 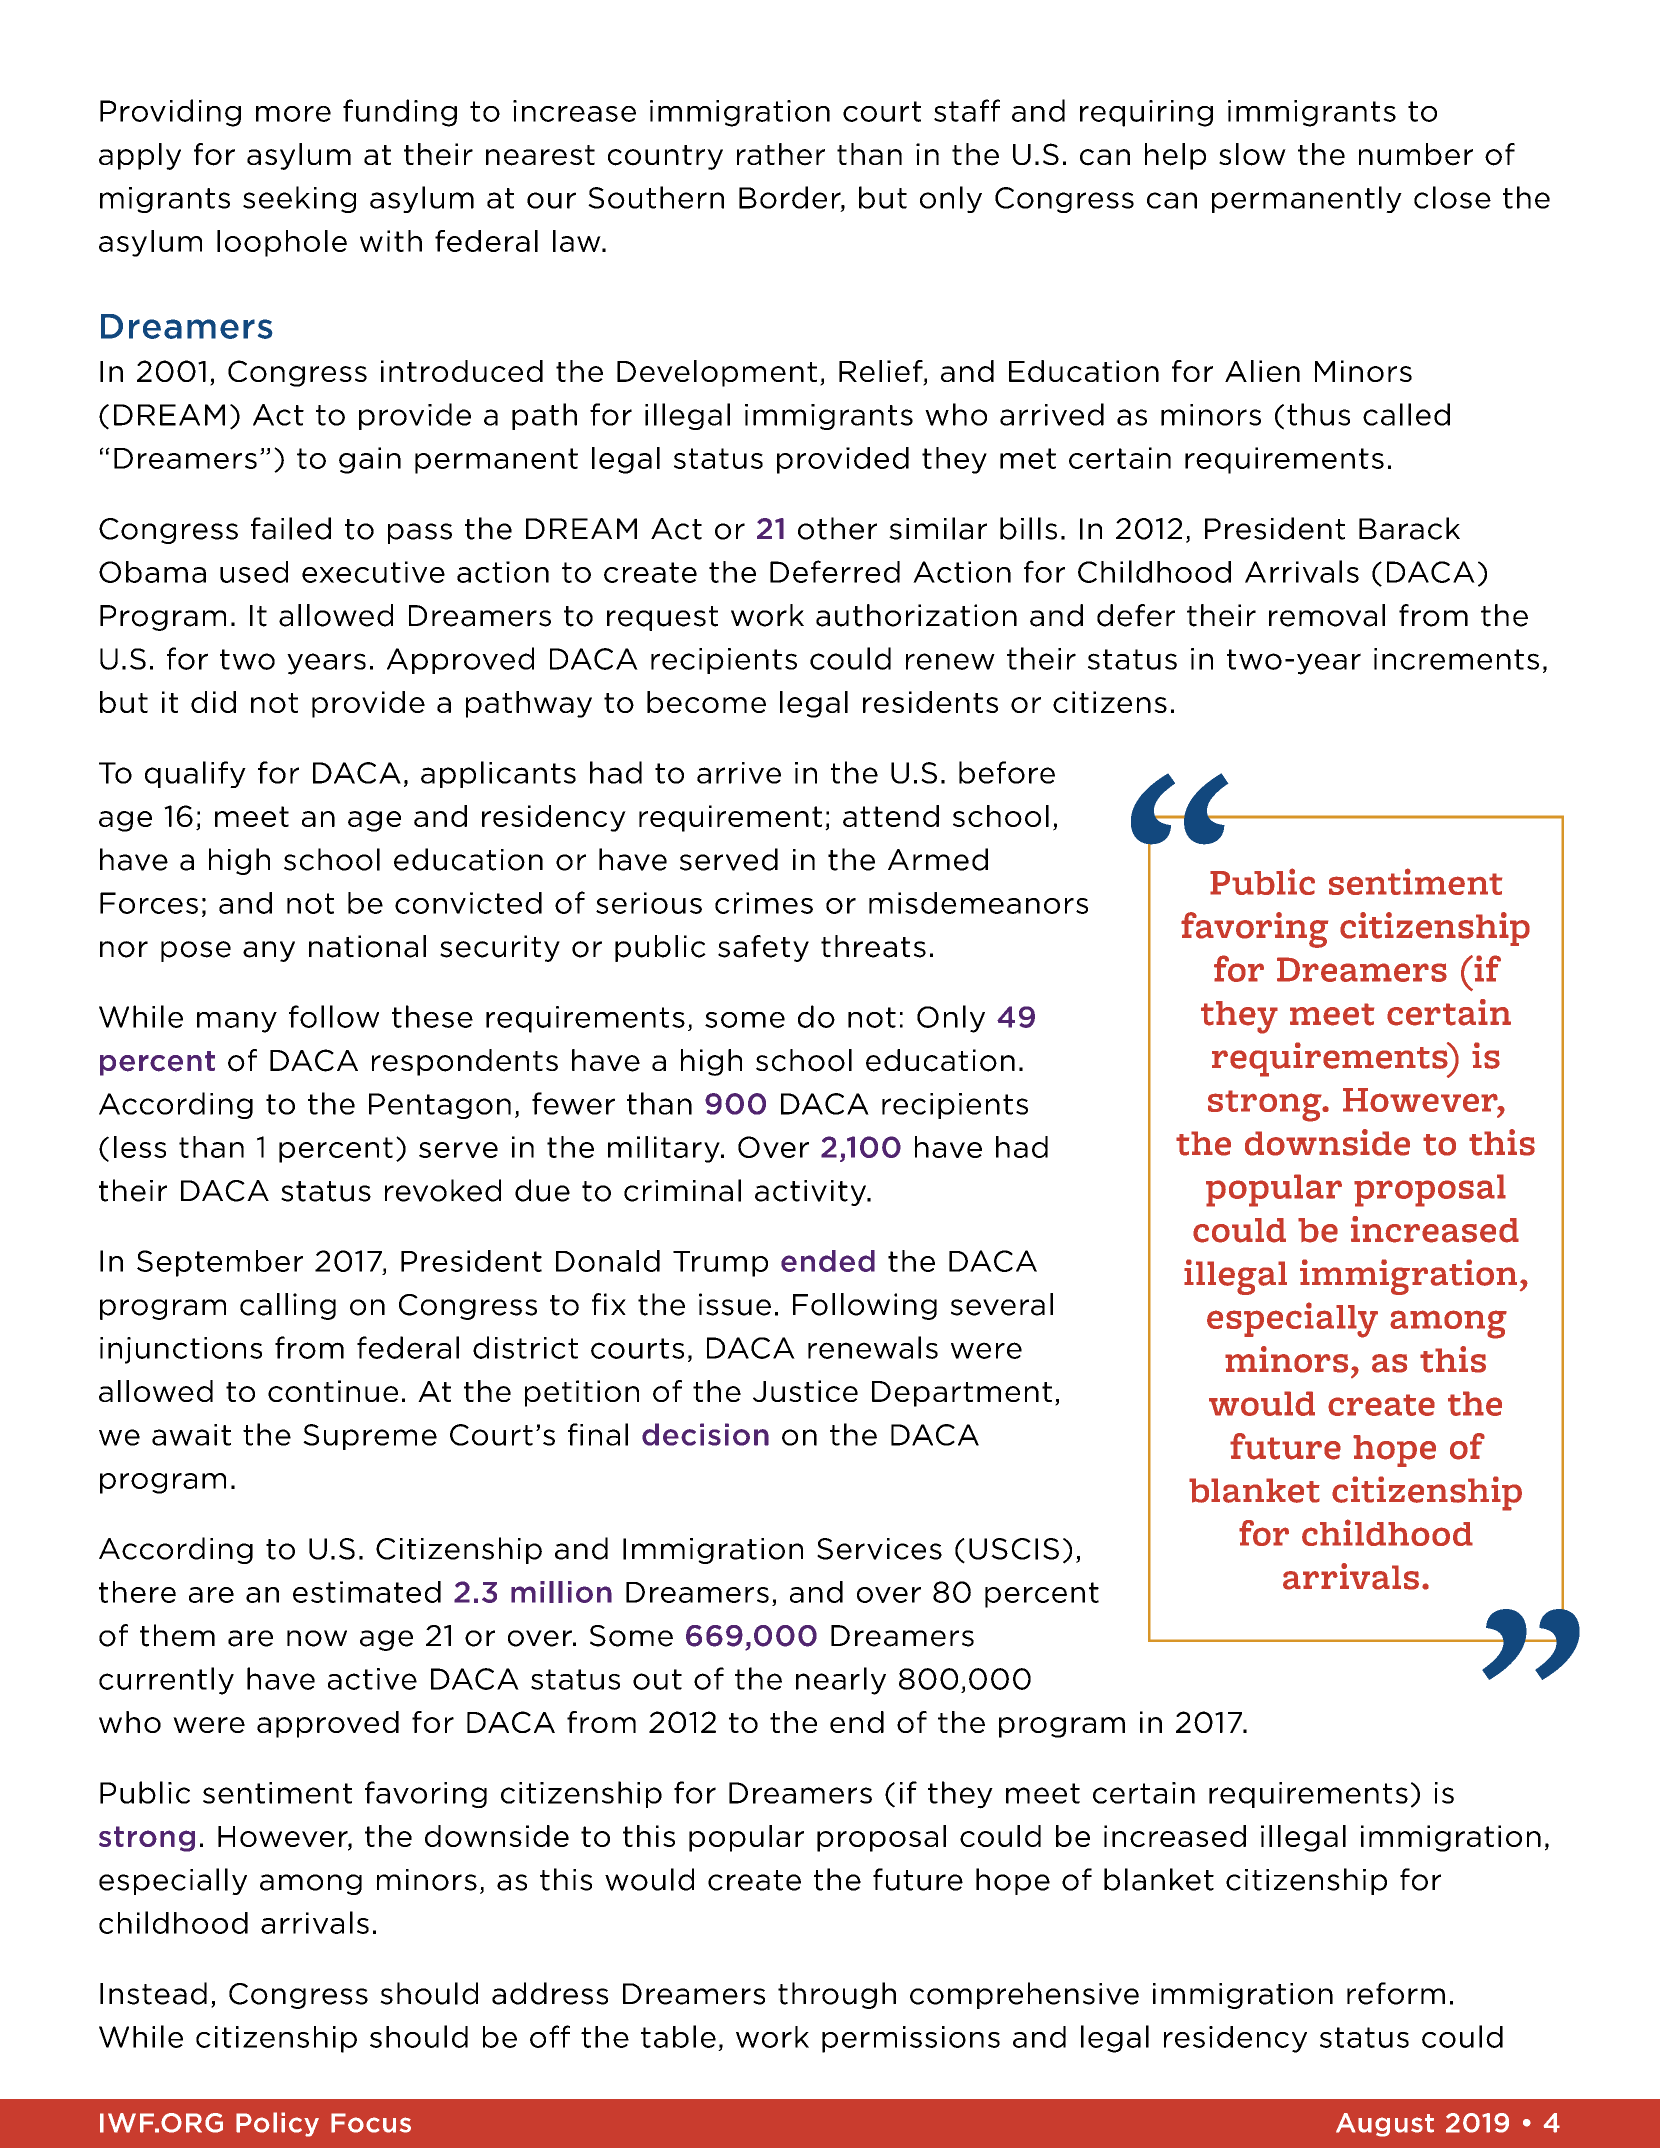 I want to click on removal, so click(x=1327, y=615).
